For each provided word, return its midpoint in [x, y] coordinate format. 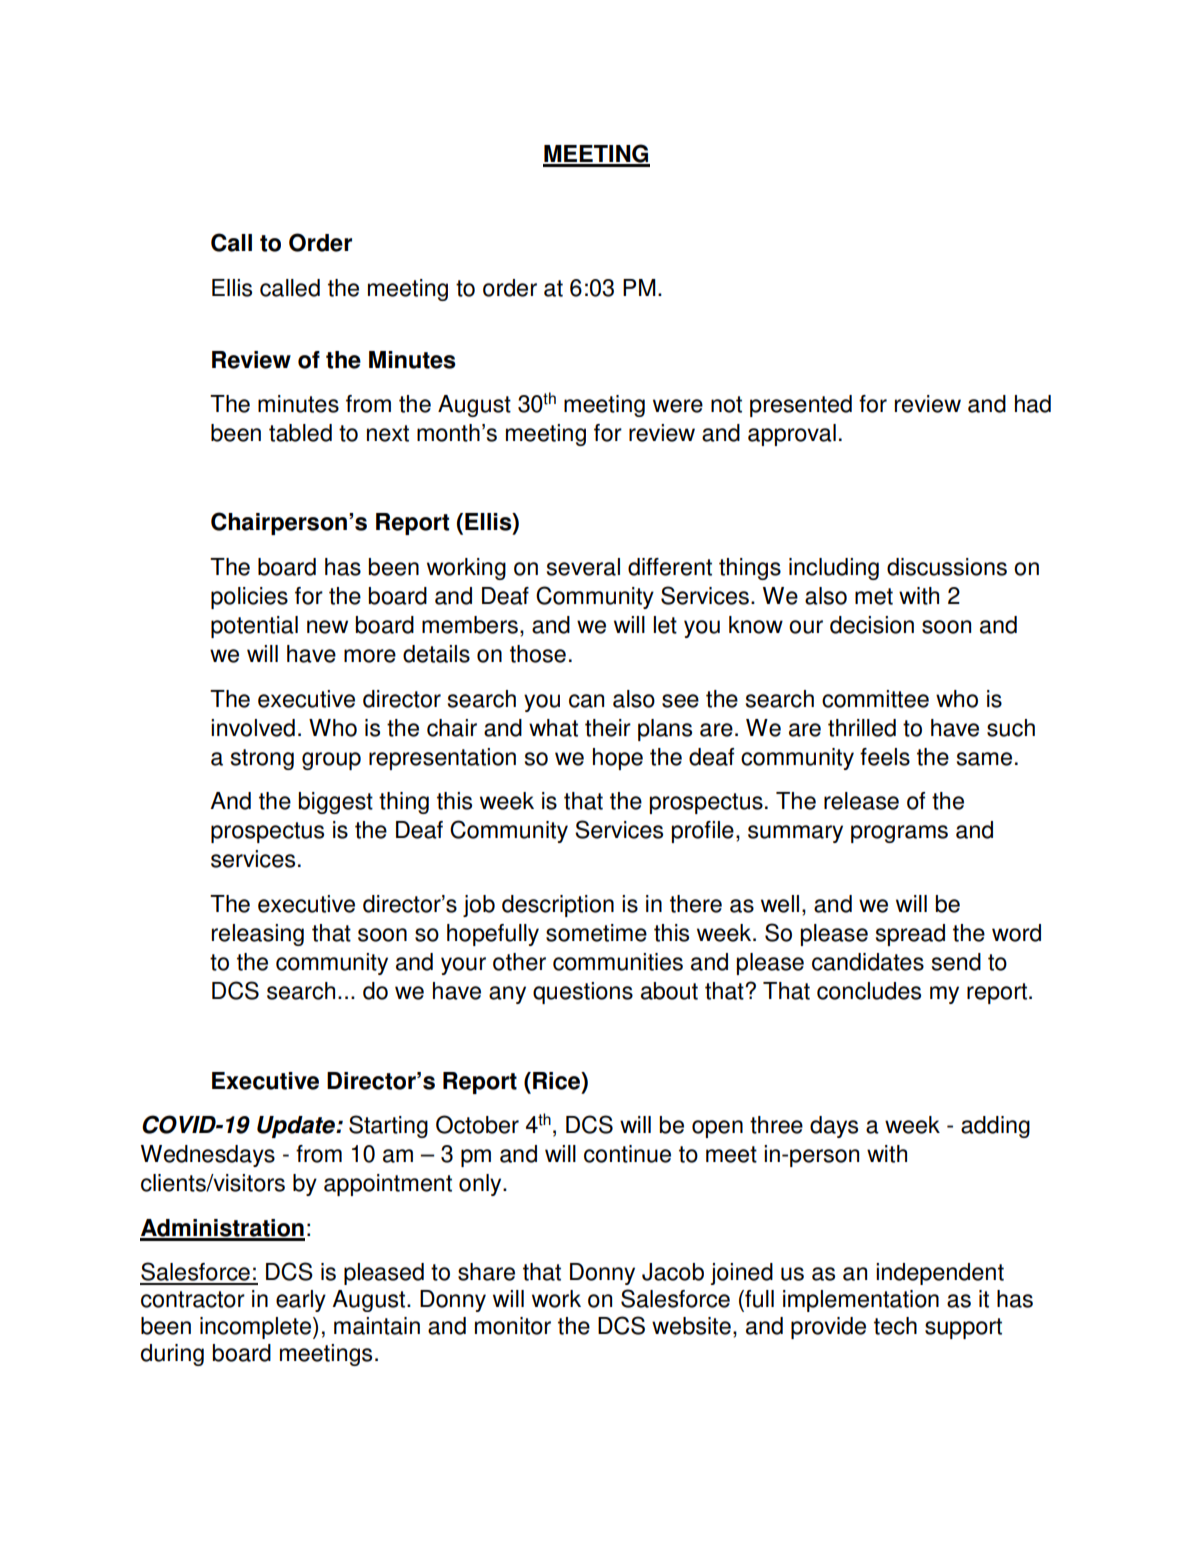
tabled [300, 433]
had [1033, 404]
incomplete [257, 1328]
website [691, 1326]
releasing [258, 935]
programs [899, 834]
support [963, 1328]
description [558, 906]
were [678, 406]
